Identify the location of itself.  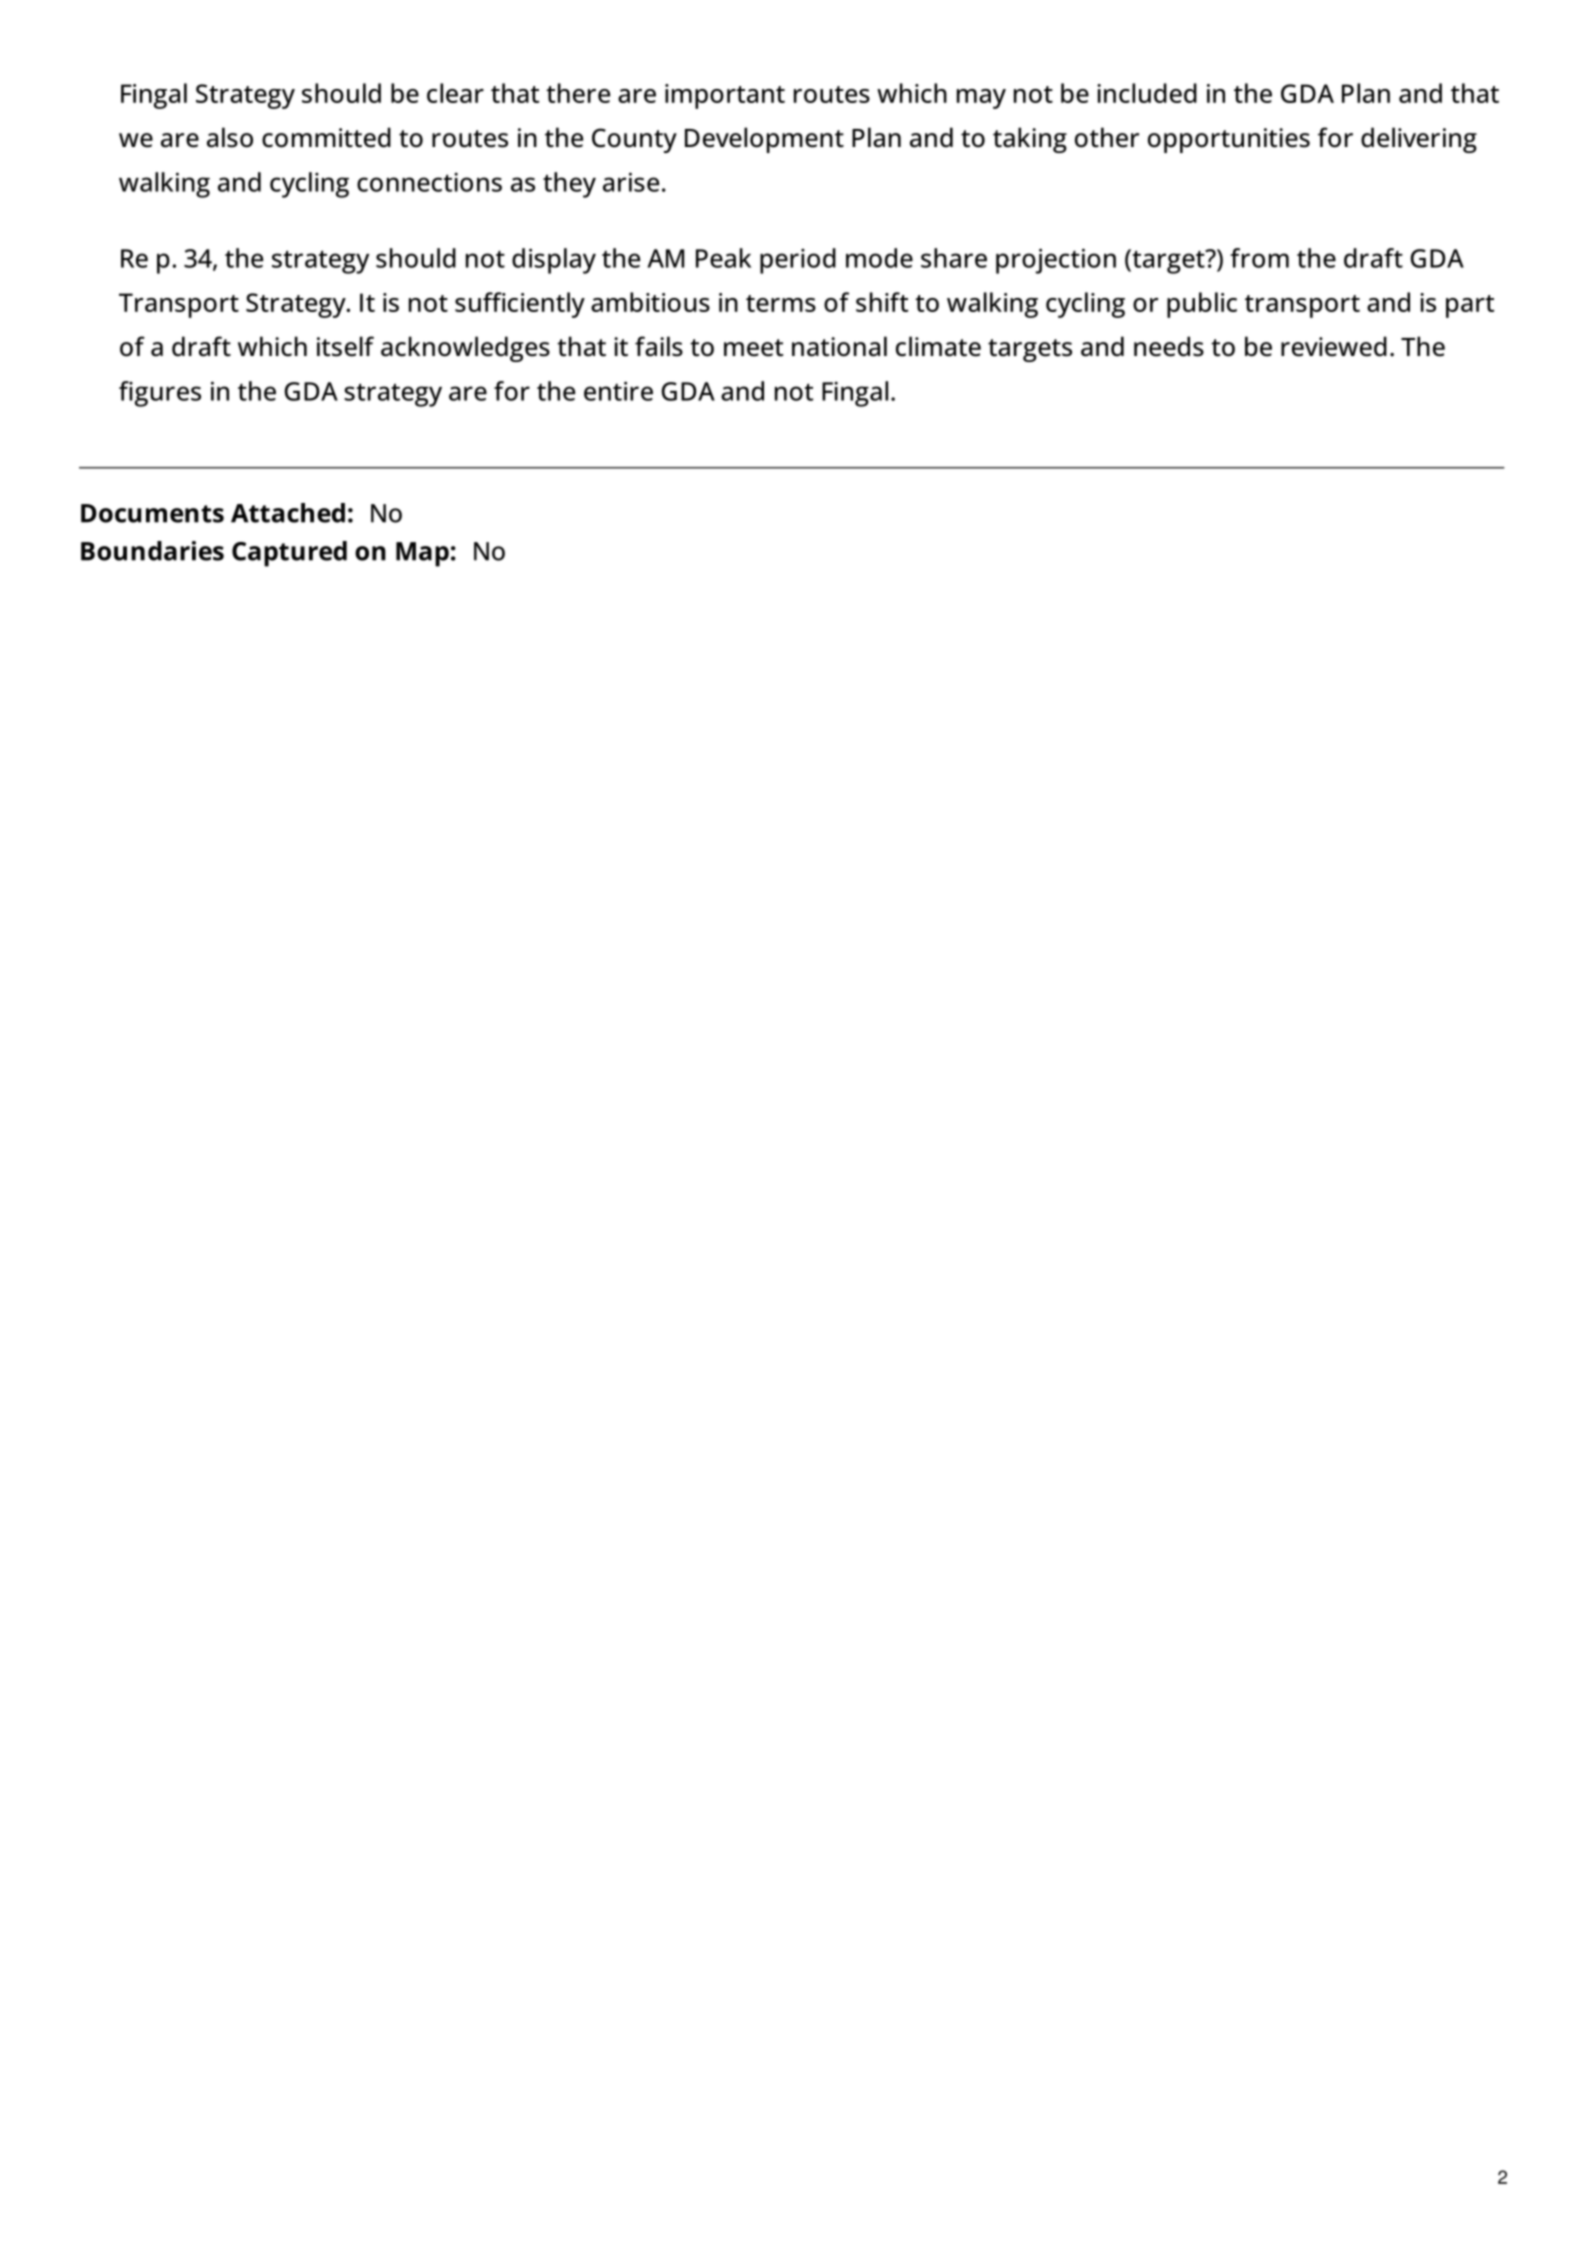
(345, 346).
